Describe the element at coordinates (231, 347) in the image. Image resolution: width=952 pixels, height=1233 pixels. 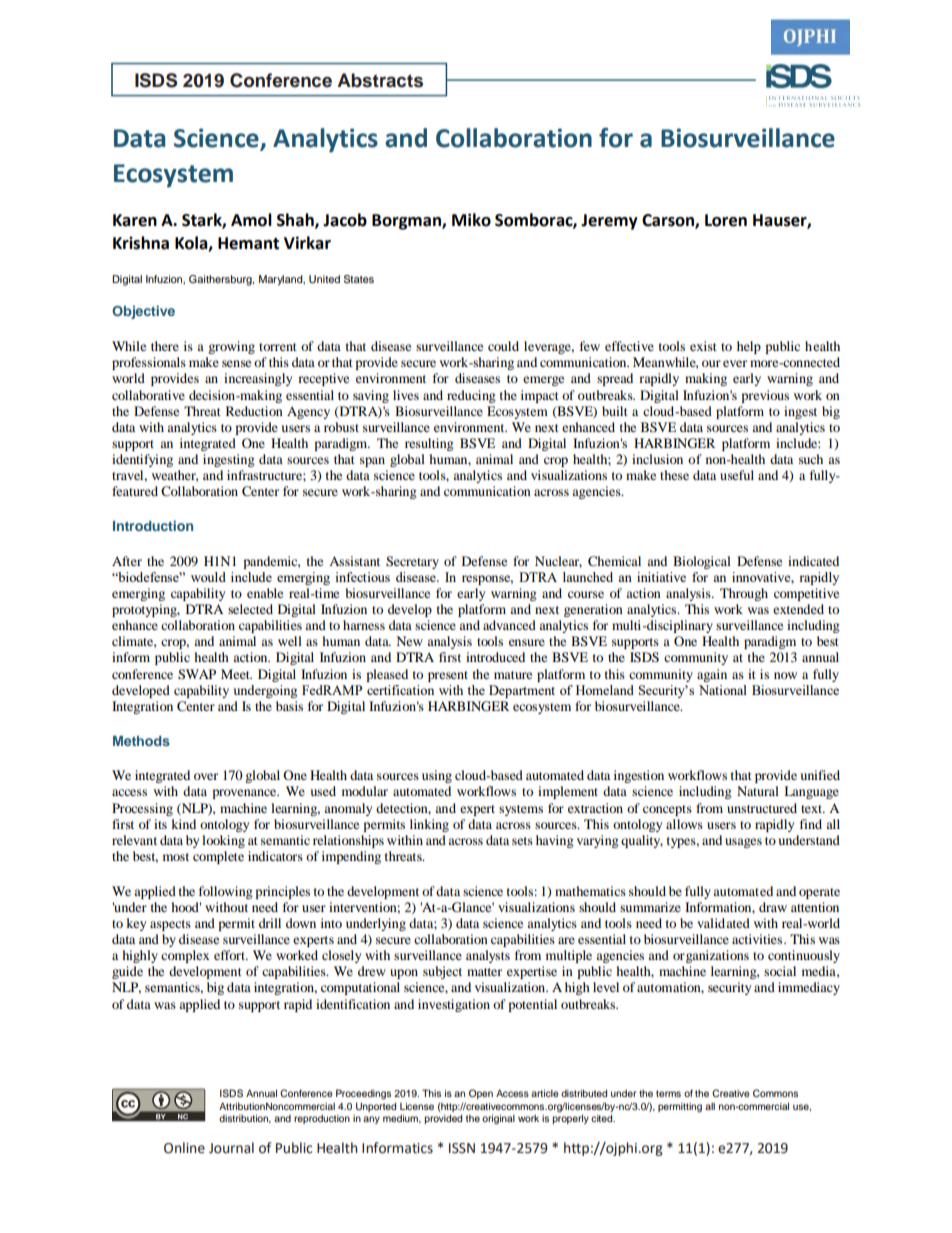
I see `growing` at that location.
